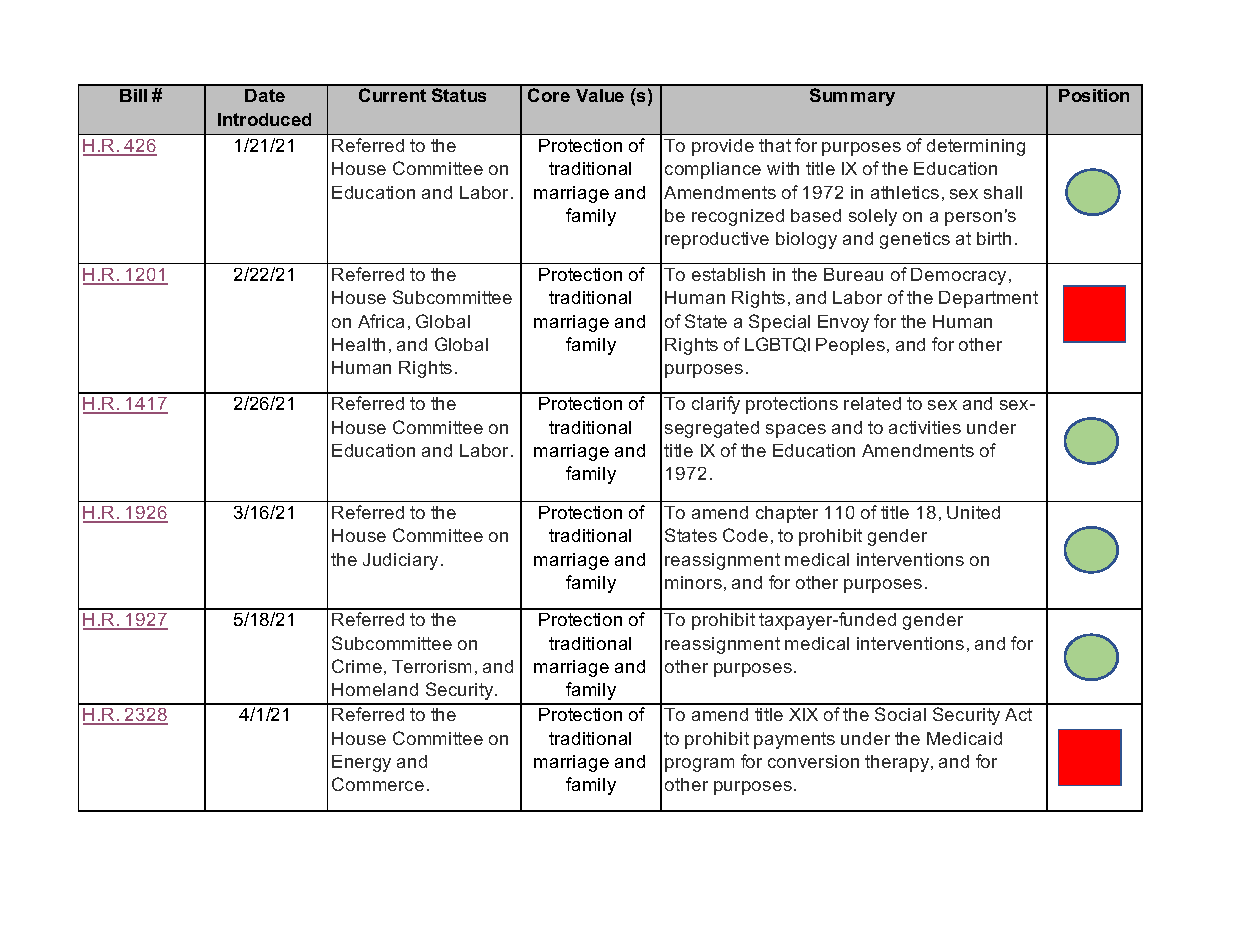 This screenshot has height=952, width=1233. What do you see at coordinates (400, 561) in the screenshot?
I see `Judiciary` at bounding box center [400, 561].
